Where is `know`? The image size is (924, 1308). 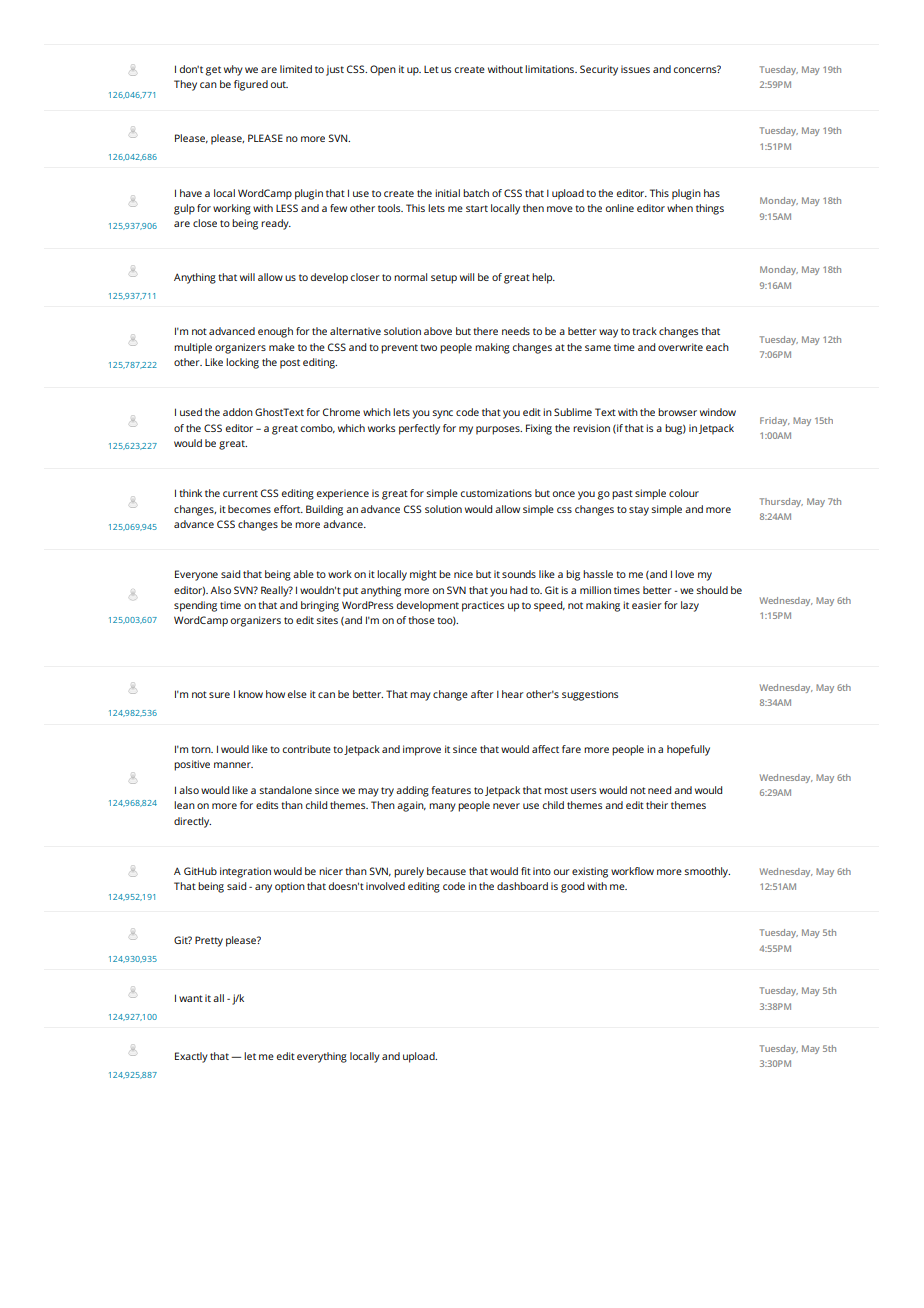
know is located at coordinates (250, 694).
